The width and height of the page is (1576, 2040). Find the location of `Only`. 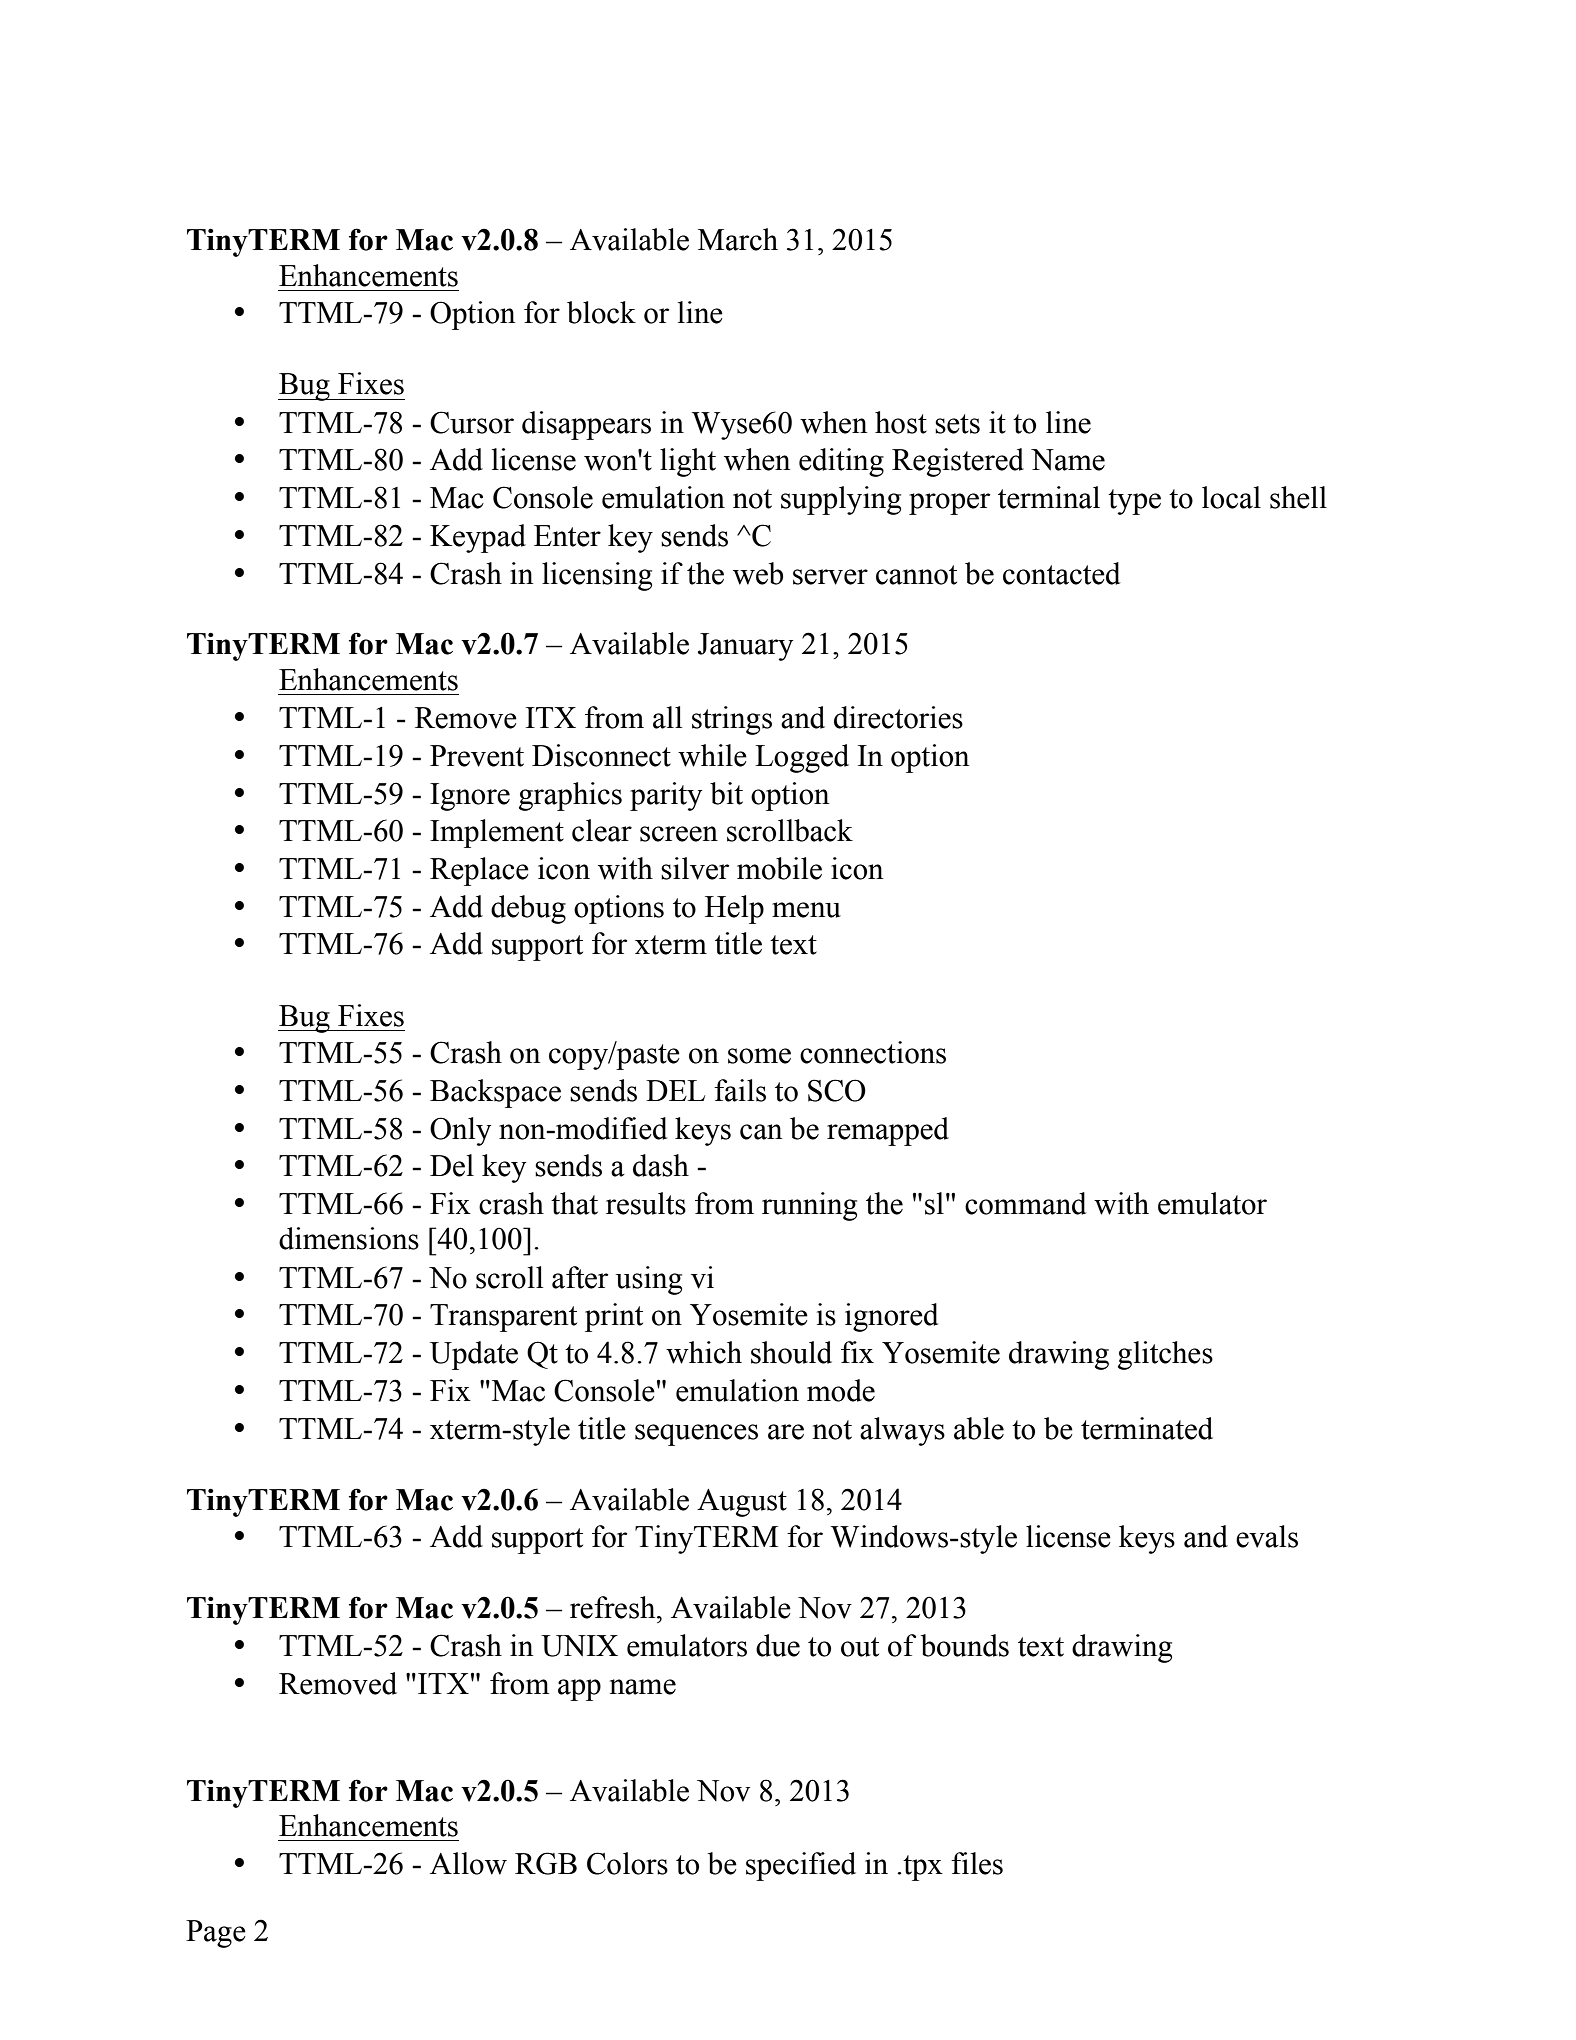

Only is located at coordinates (460, 1131).
